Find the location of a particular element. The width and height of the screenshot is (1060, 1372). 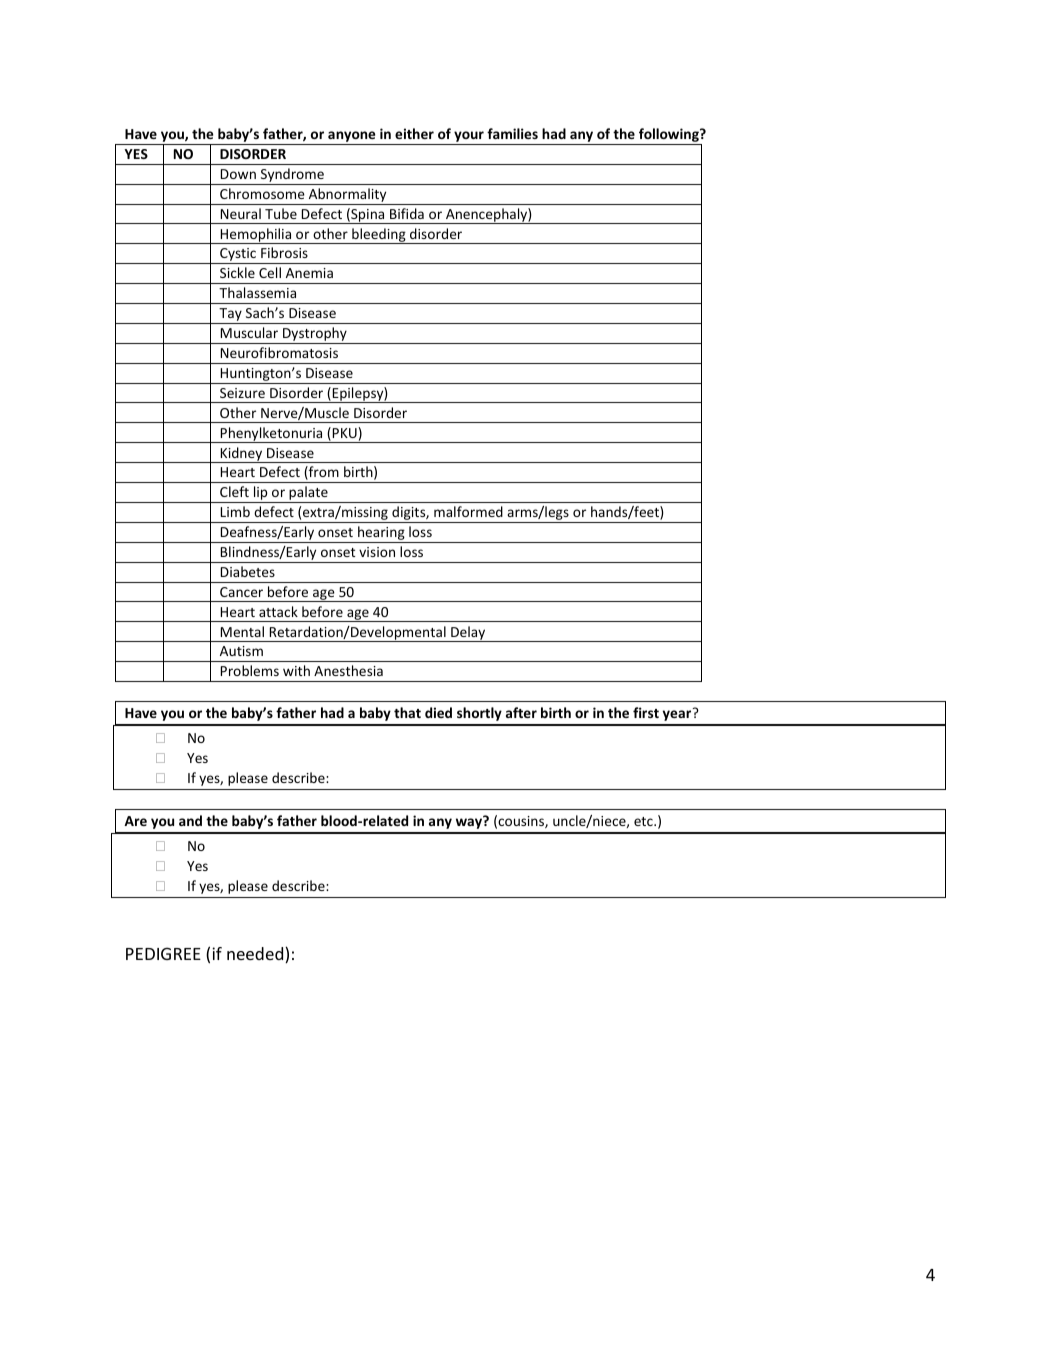

needed is located at coordinates (256, 955).
